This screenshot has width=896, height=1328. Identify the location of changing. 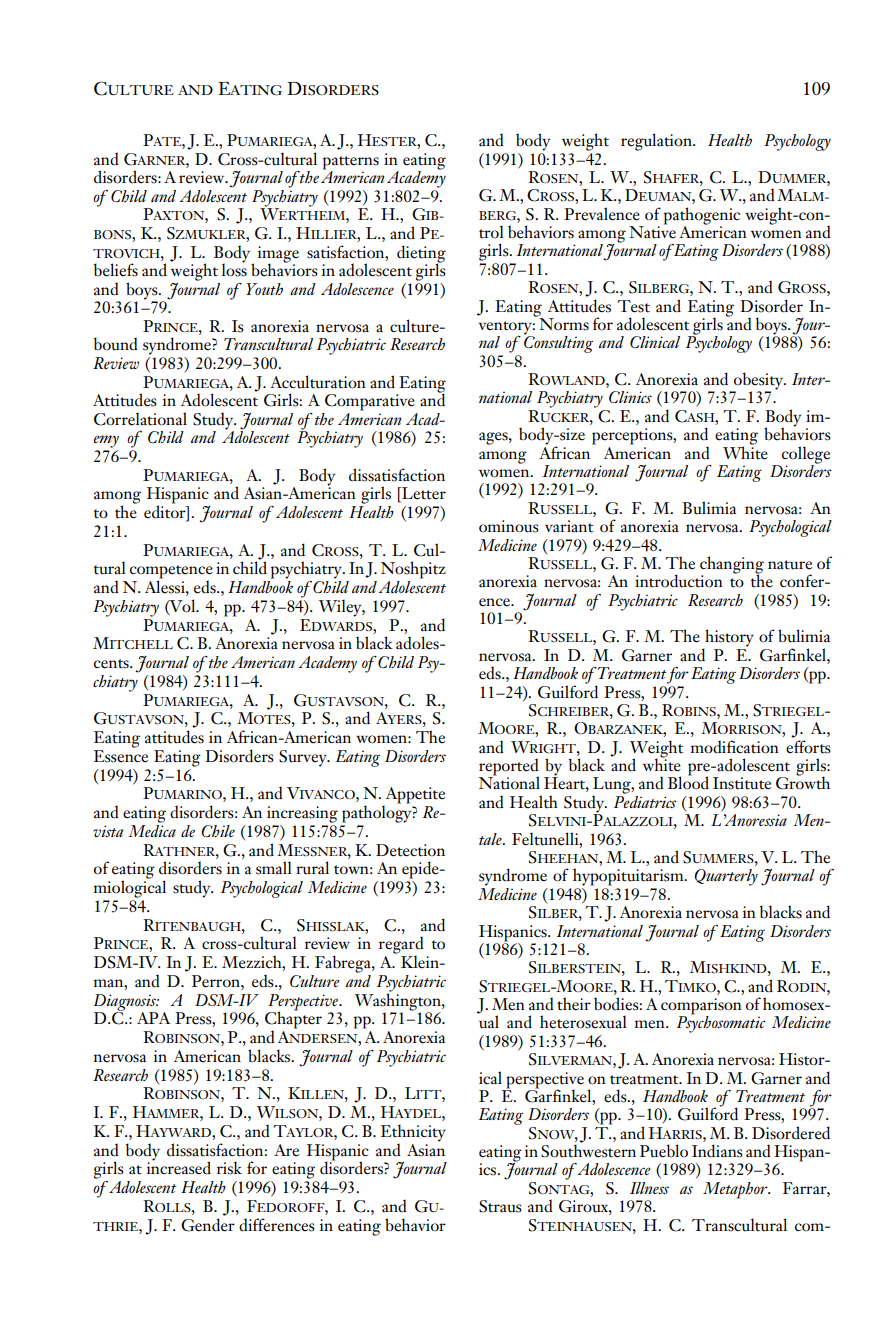
(732, 566).
